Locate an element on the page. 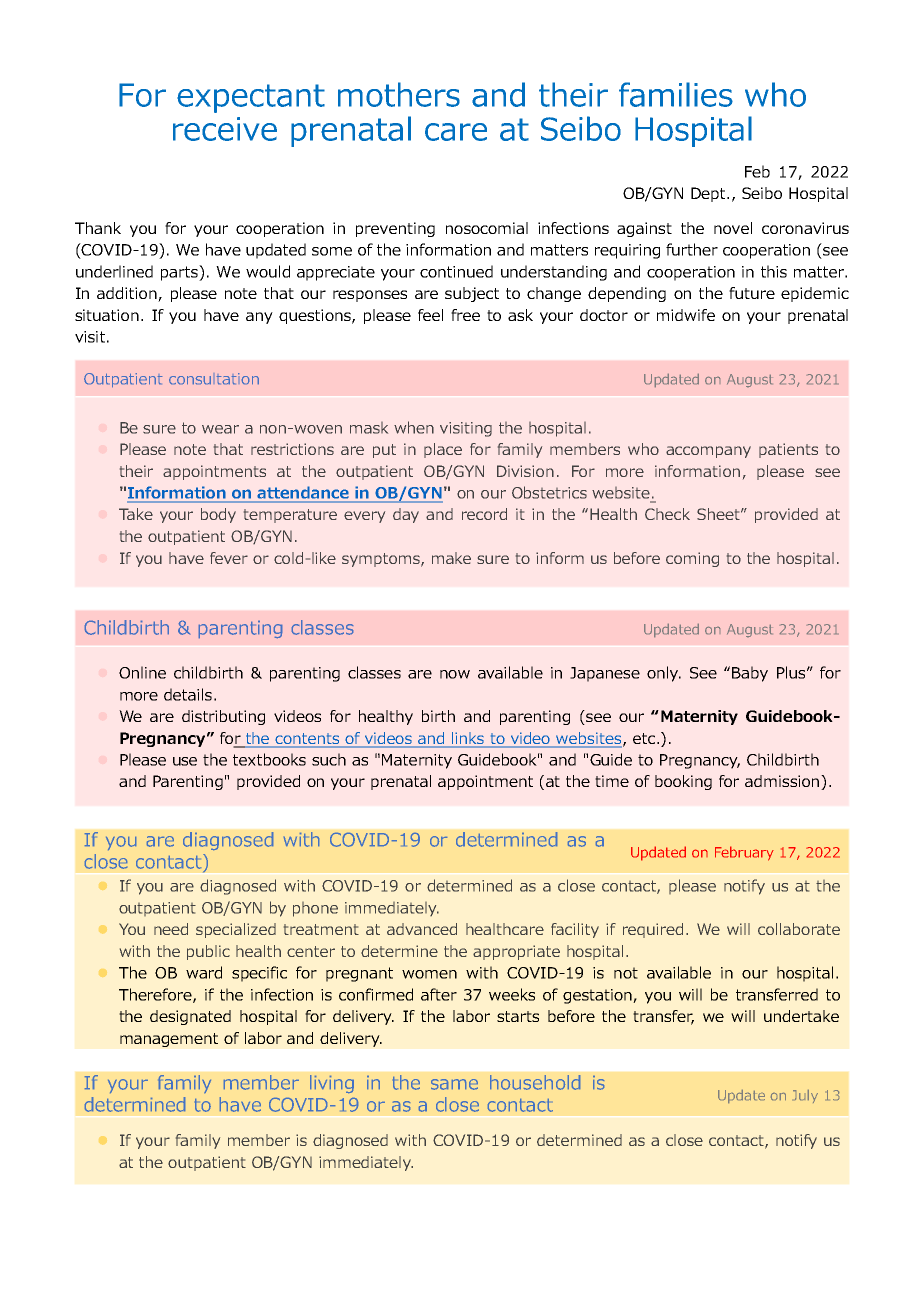 The height and width of the image is (1308, 924). families is located at coordinates (676, 94).
